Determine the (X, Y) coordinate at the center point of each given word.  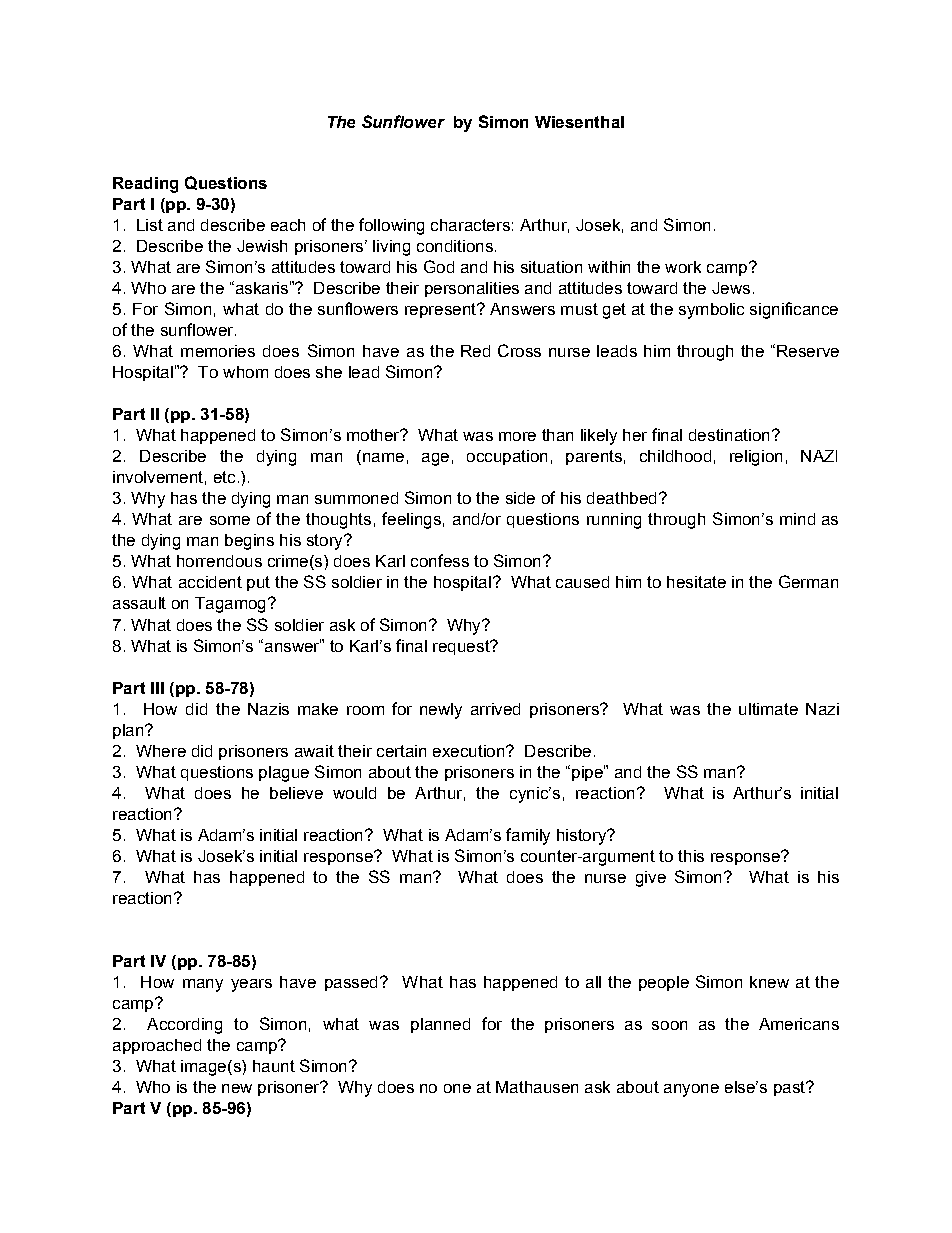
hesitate (696, 582)
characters (470, 225)
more (517, 436)
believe (296, 793)
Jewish (262, 246)
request (462, 647)
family (528, 836)
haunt (274, 1066)
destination (729, 435)
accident (210, 582)
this (691, 856)
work (683, 267)
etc (224, 477)
